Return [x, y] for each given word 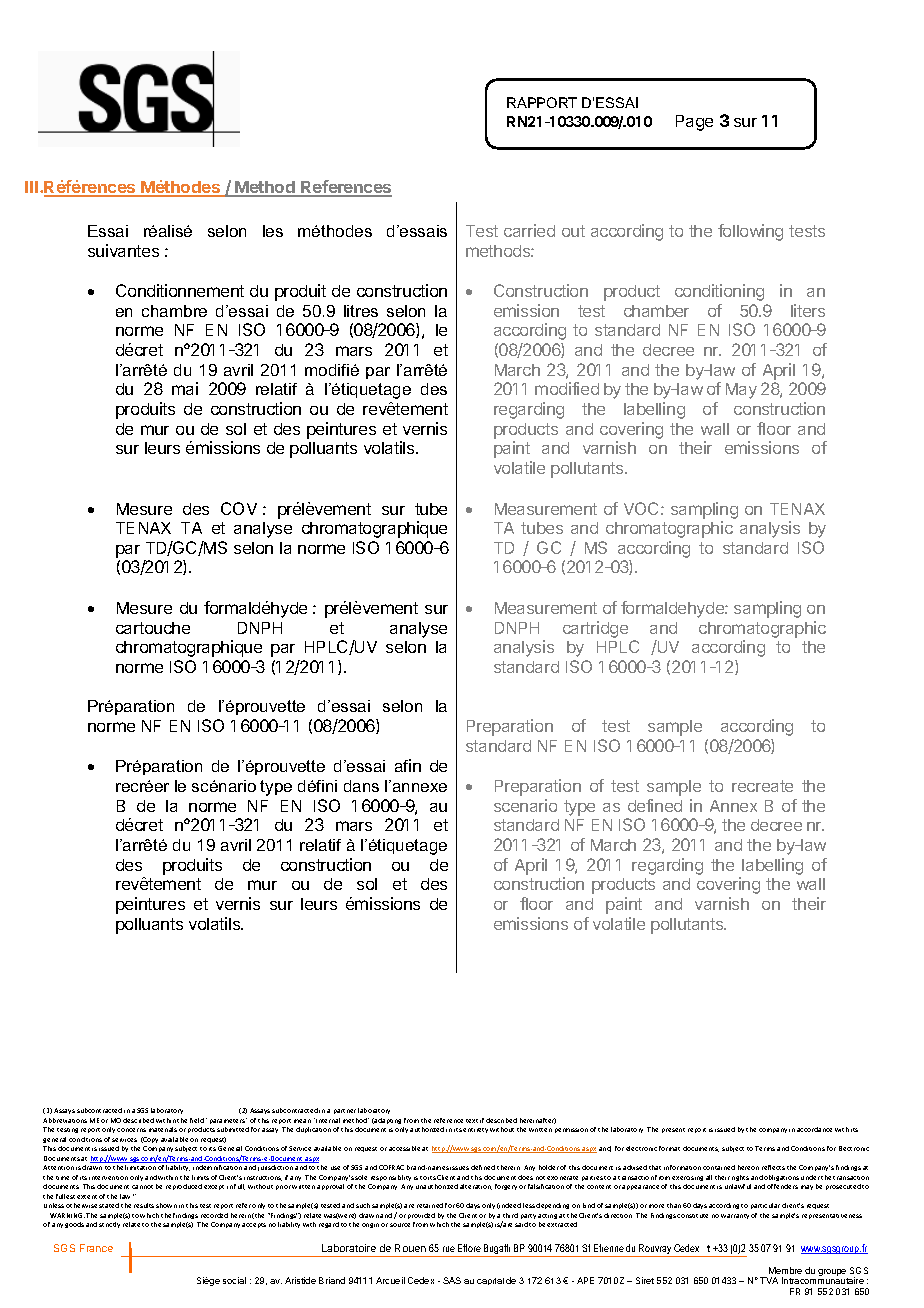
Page [694, 123]
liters [808, 310]
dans [361, 786]
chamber [656, 311]
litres [361, 311]
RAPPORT [542, 102]
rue [449, 1249]
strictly [109, 1225]
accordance [814, 1129]
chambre [174, 311]
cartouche [153, 628]
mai [185, 388]
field [197, 1120]
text [472, 1121]
